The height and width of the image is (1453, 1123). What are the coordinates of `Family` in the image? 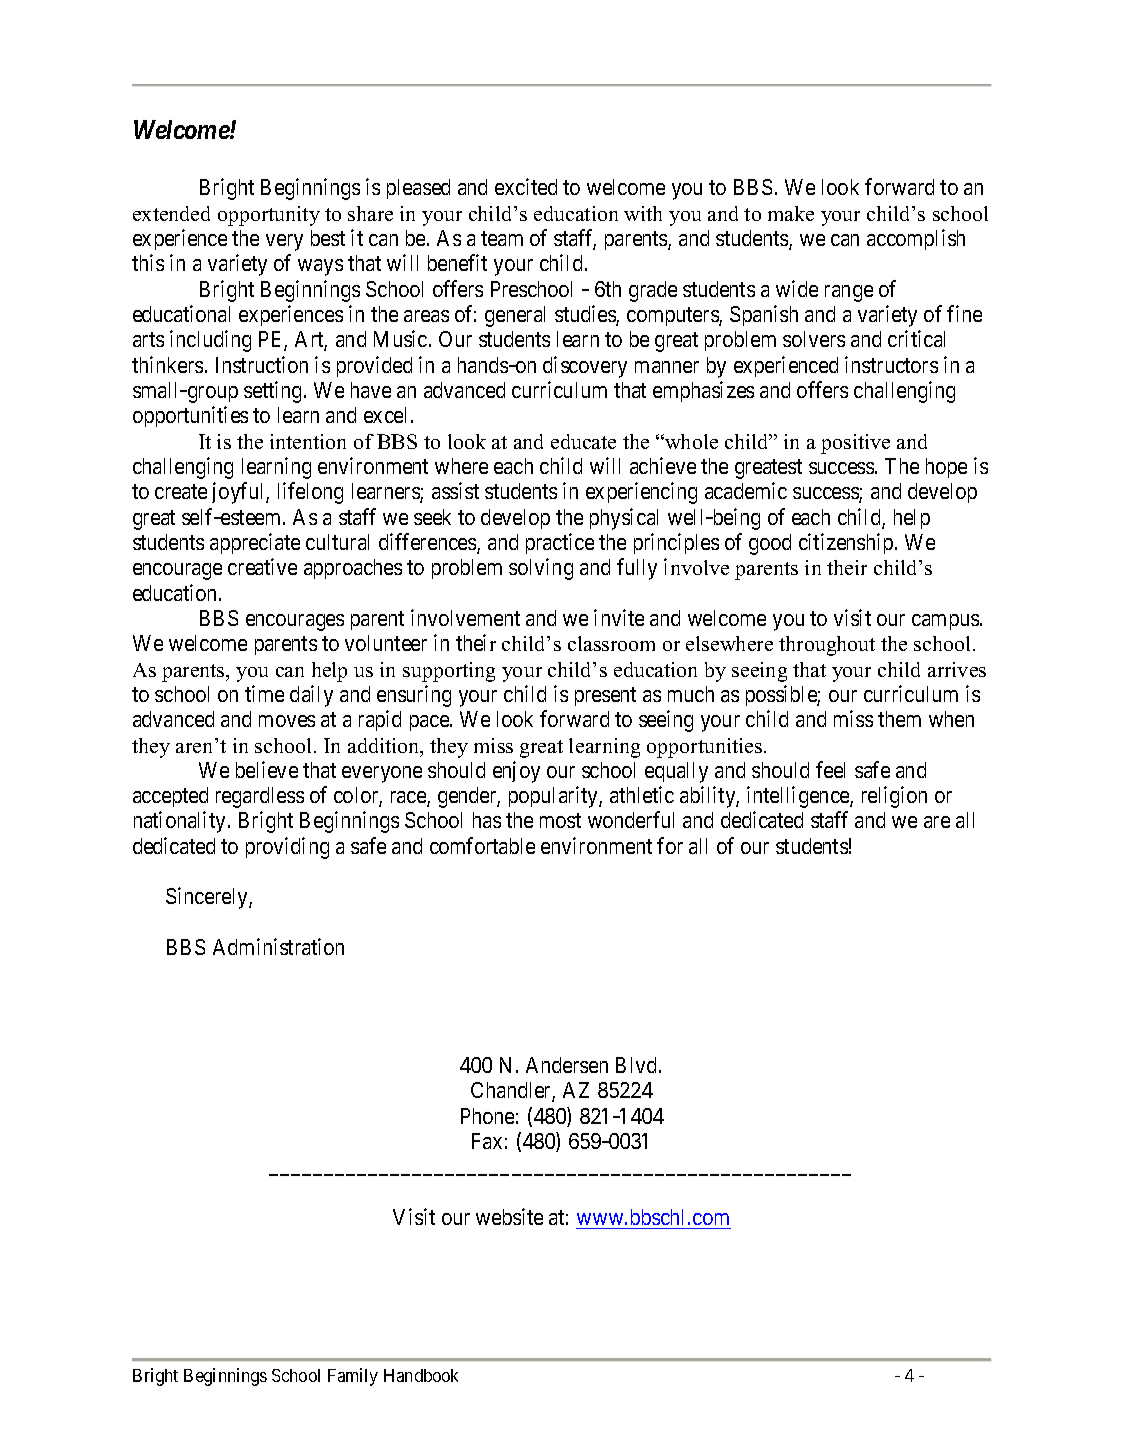 It's located at (353, 1377).
